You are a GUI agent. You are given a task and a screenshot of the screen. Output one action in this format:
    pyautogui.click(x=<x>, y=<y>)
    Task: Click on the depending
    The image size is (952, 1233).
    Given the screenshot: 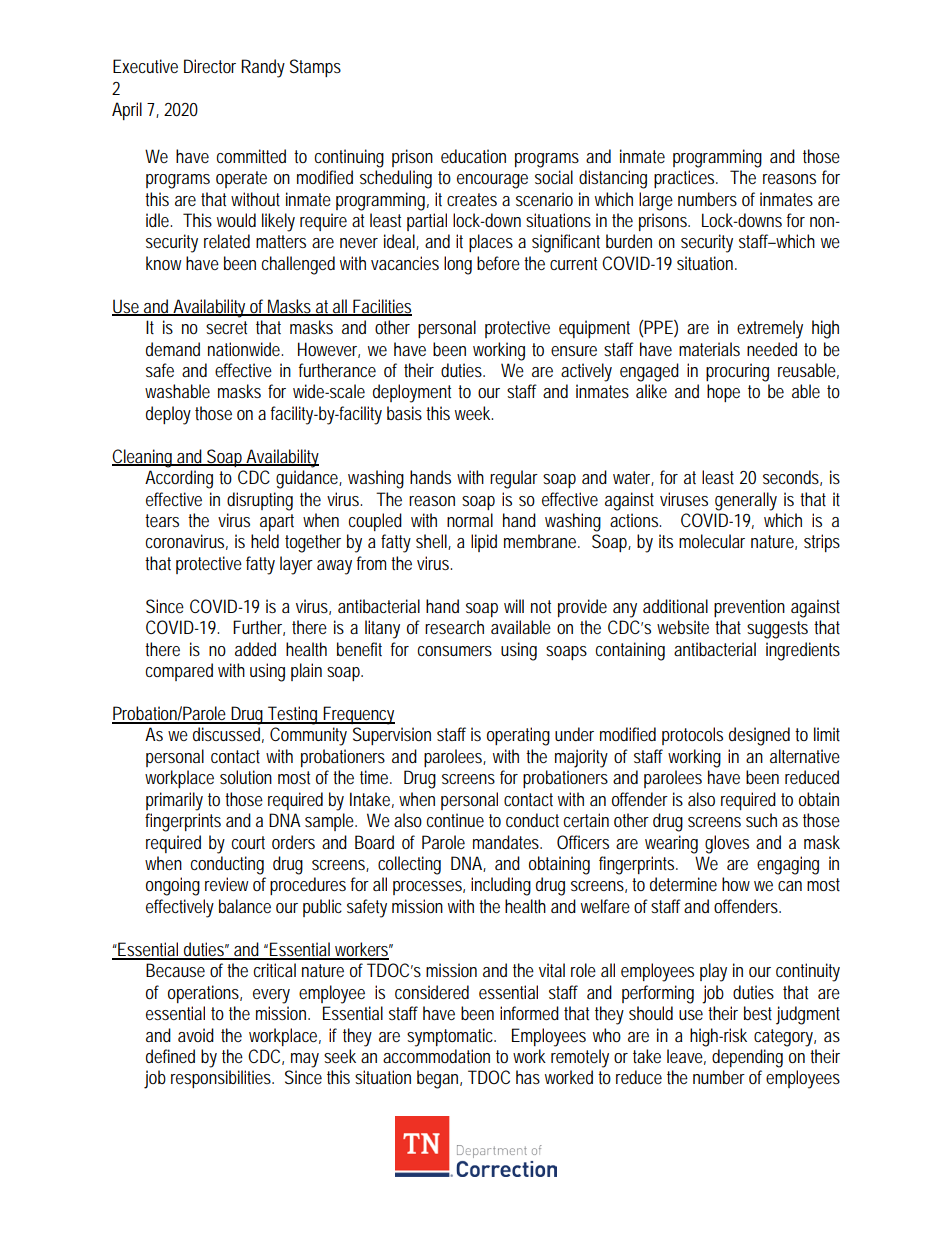 What is the action you would take?
    pyautogui.click(x=747, y=1058)
